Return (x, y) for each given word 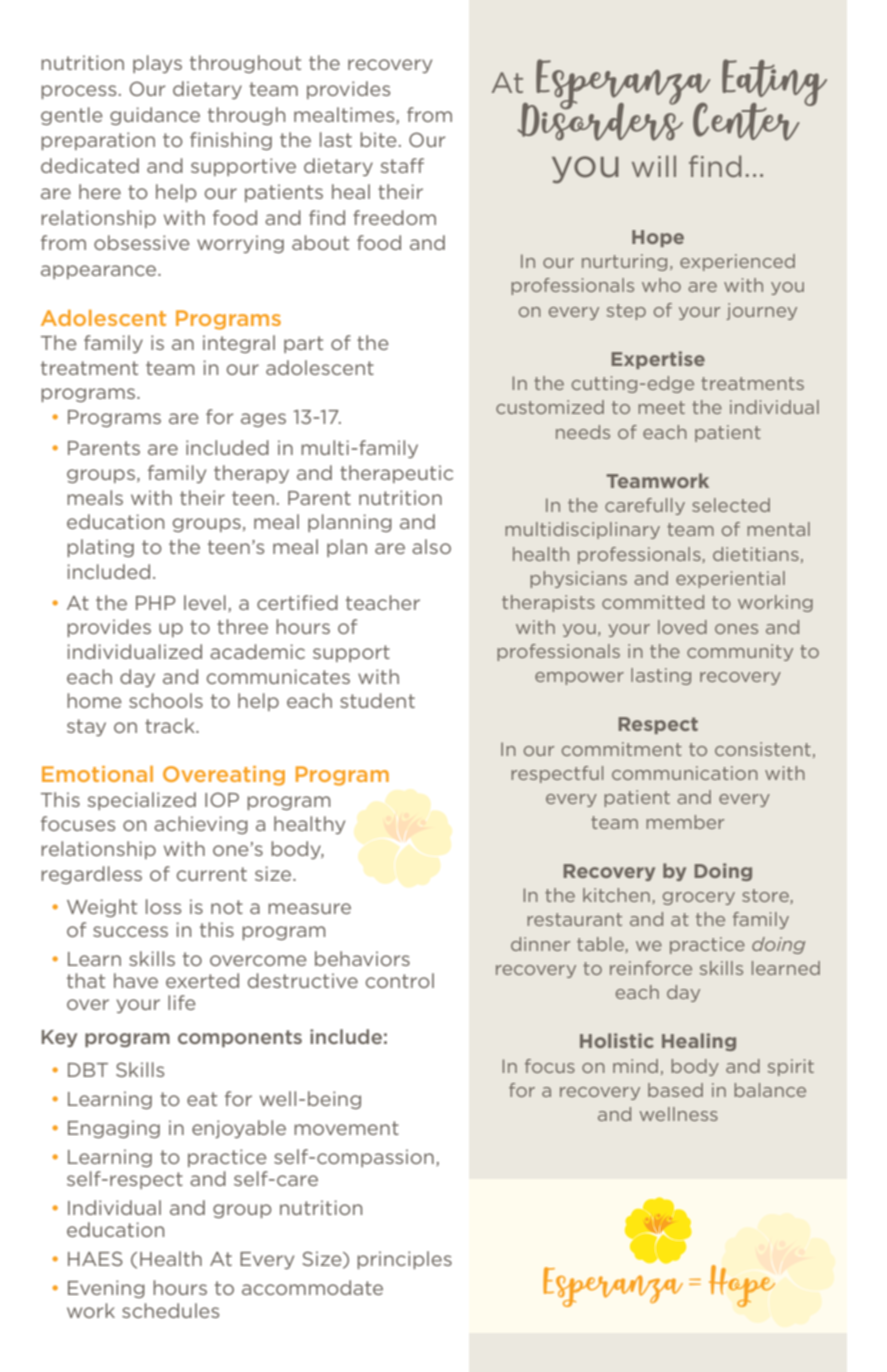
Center (746, 121)
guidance (155, 116)
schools (166, 700)
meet (661, 407)
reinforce (651, 968)
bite (378, 139)
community (740, 652)
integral (239, 344)
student (377, 700)
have (136, 980)
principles (404, 1260)
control (400, 980)
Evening (106, 1289)
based (675, 1090)
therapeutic (396, 474)
